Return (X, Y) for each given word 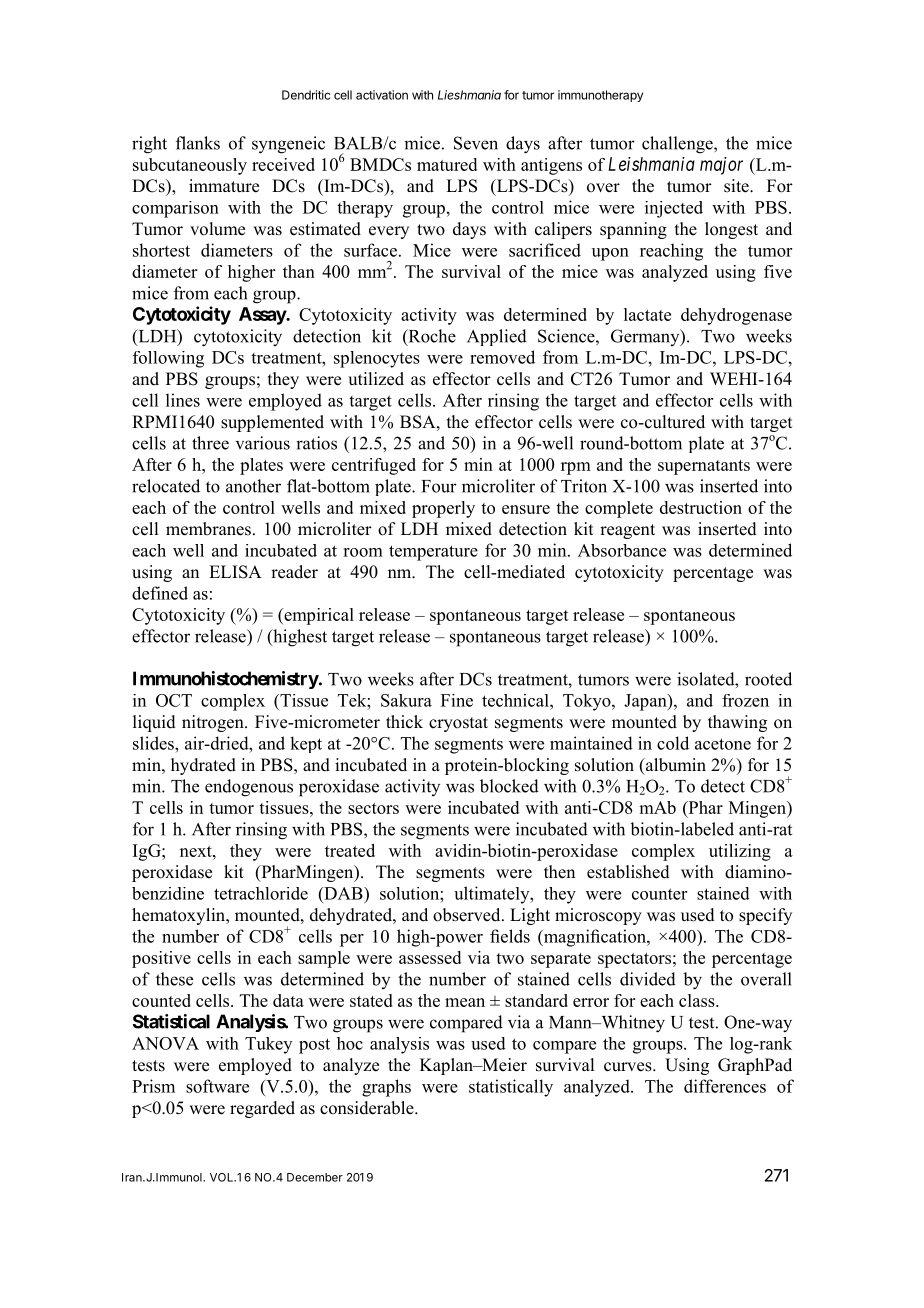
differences (725, 1086)
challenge (678, 145)
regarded (262, 1109)
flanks (198, 143)
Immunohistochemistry (226, 680)
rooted (768, 679)
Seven (476, 143)
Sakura (406, 700)
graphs (386, 1088)
